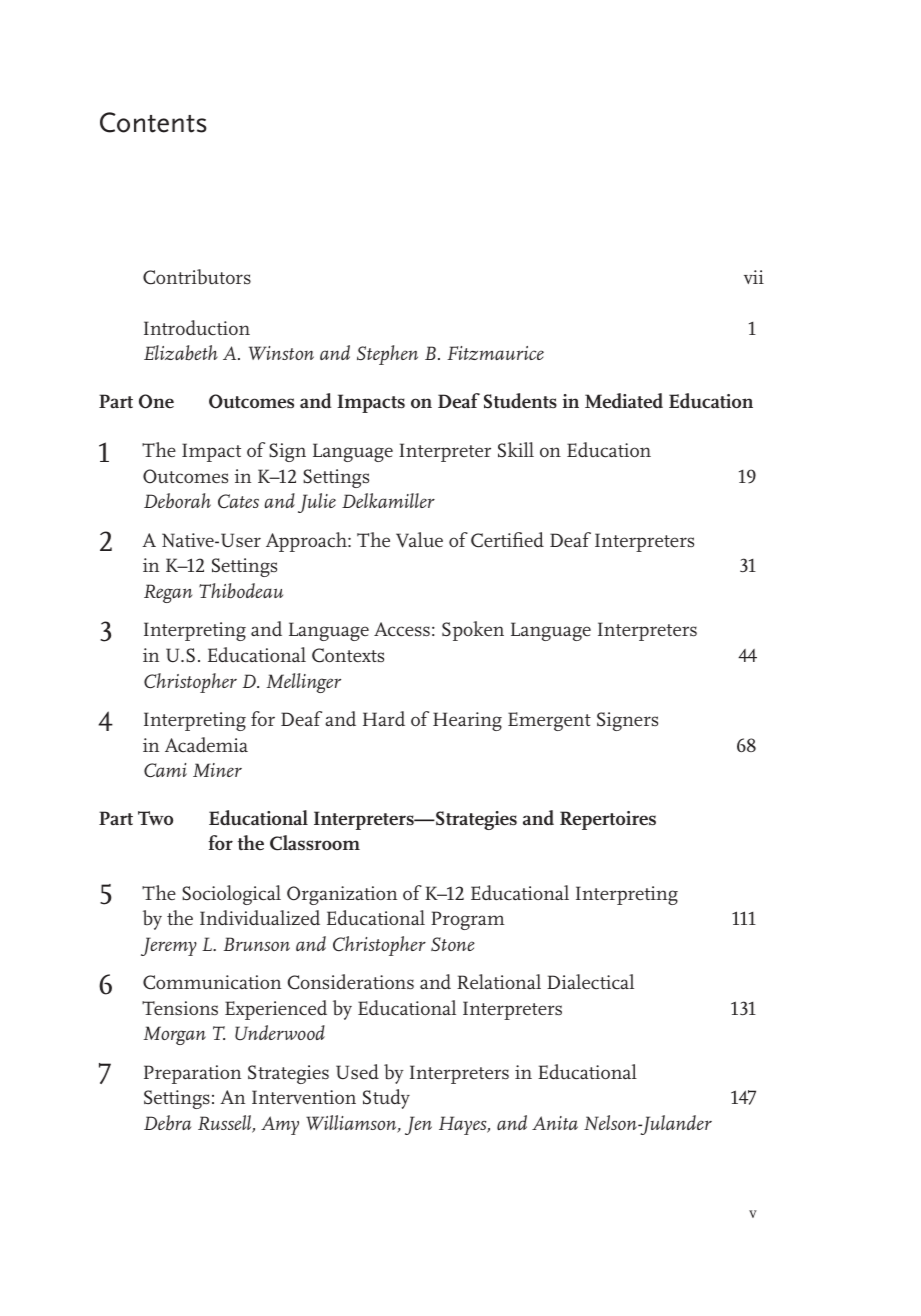 The height and width of the screenshot is (1316, 921). I want to click on Spoken, so click(473, 631).
